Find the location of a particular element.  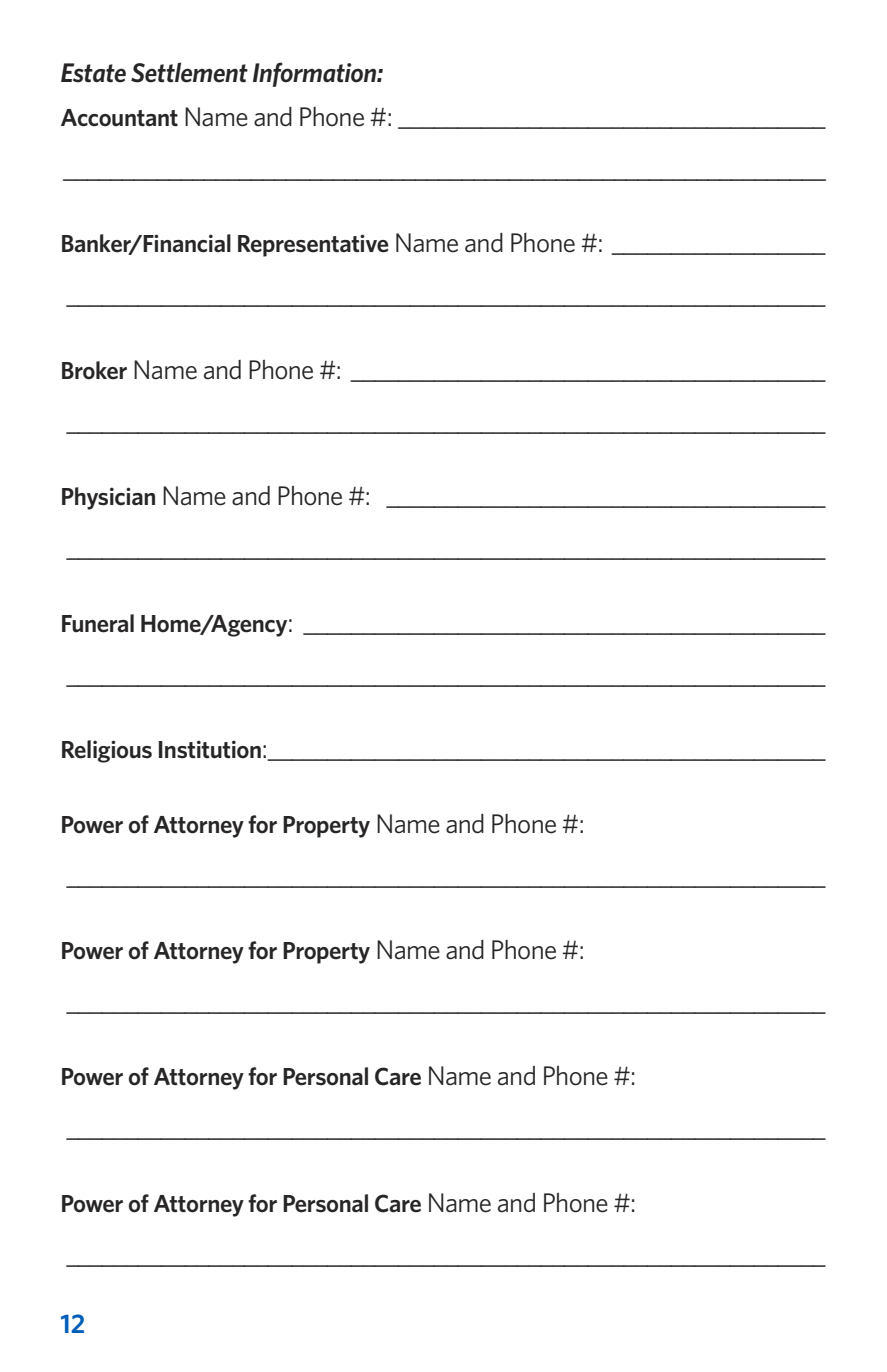

Religious is located at coordinates (107, 751).
